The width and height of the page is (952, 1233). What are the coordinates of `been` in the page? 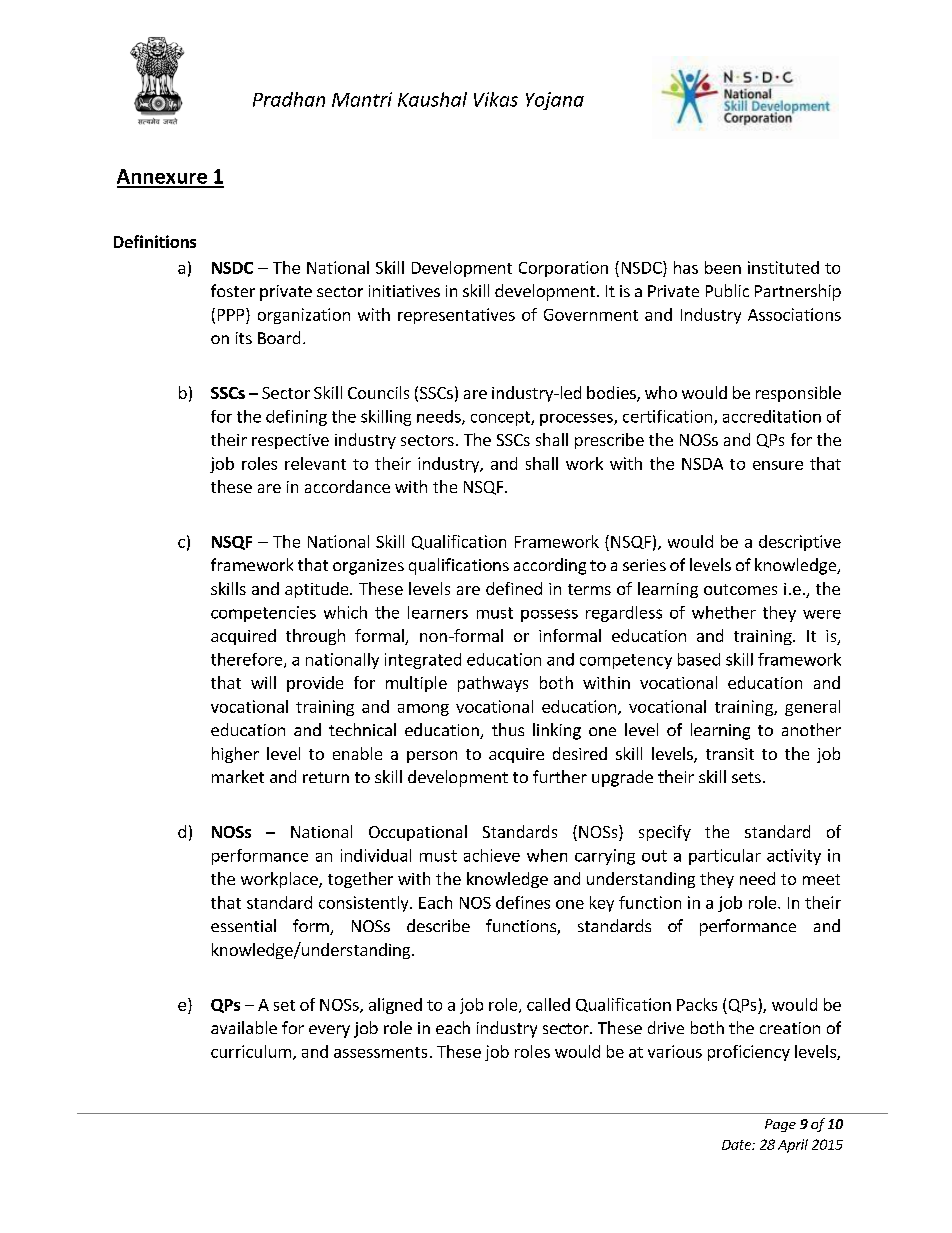 It's located at (723, 267).
